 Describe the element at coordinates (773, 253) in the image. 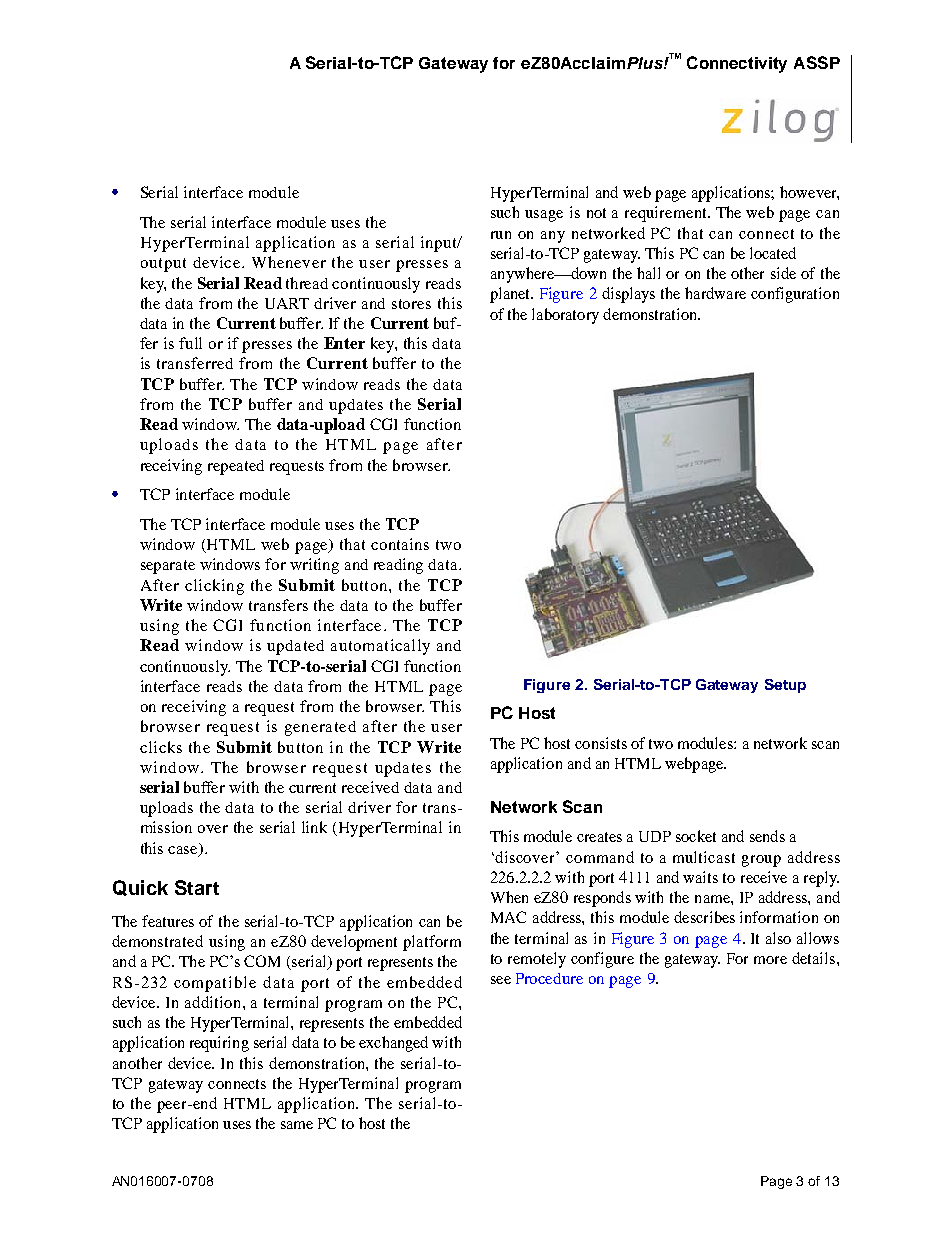

I see `located` at that location.
